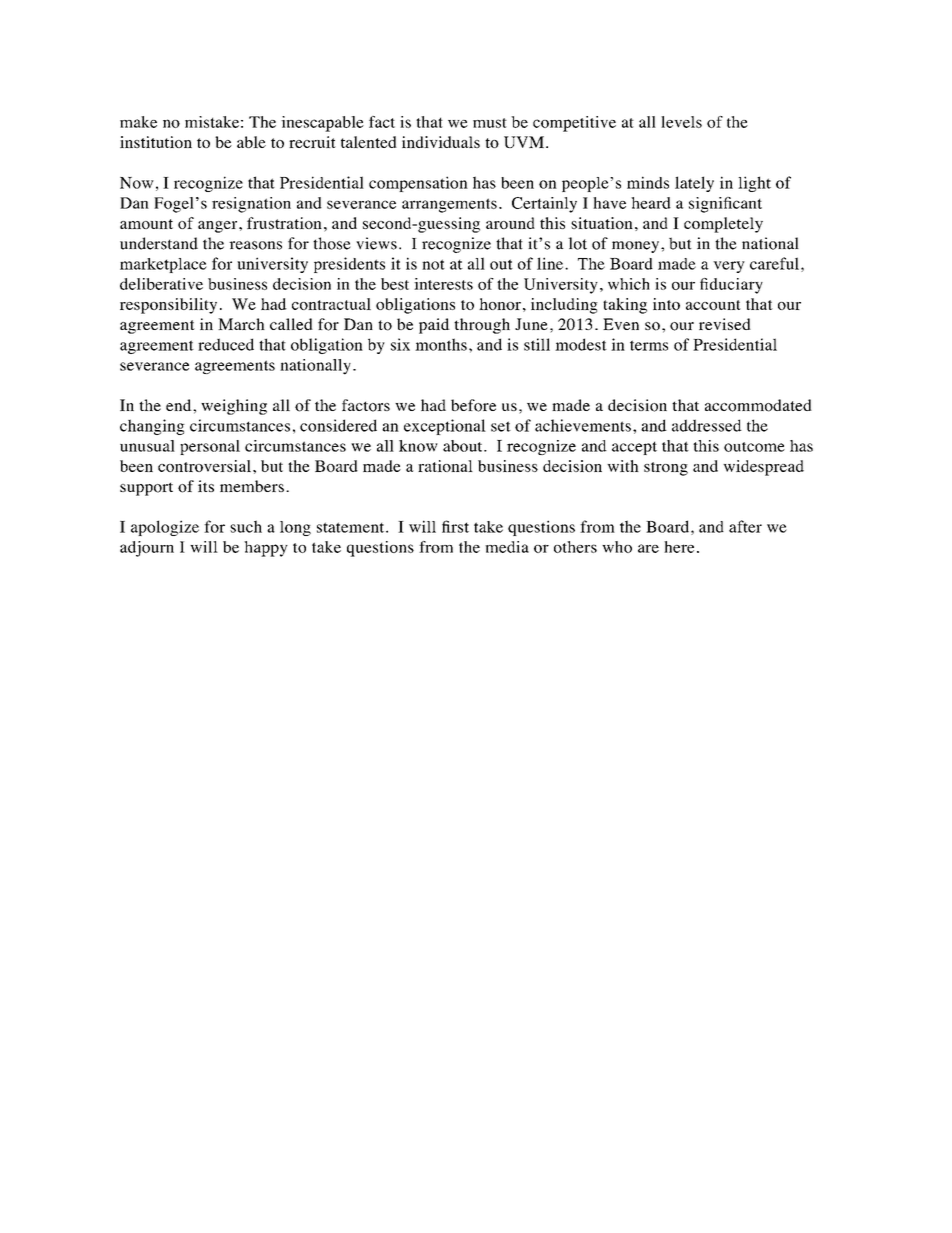 This page has width=952, height=1233. I want to click on institution, so click(156, 142).
